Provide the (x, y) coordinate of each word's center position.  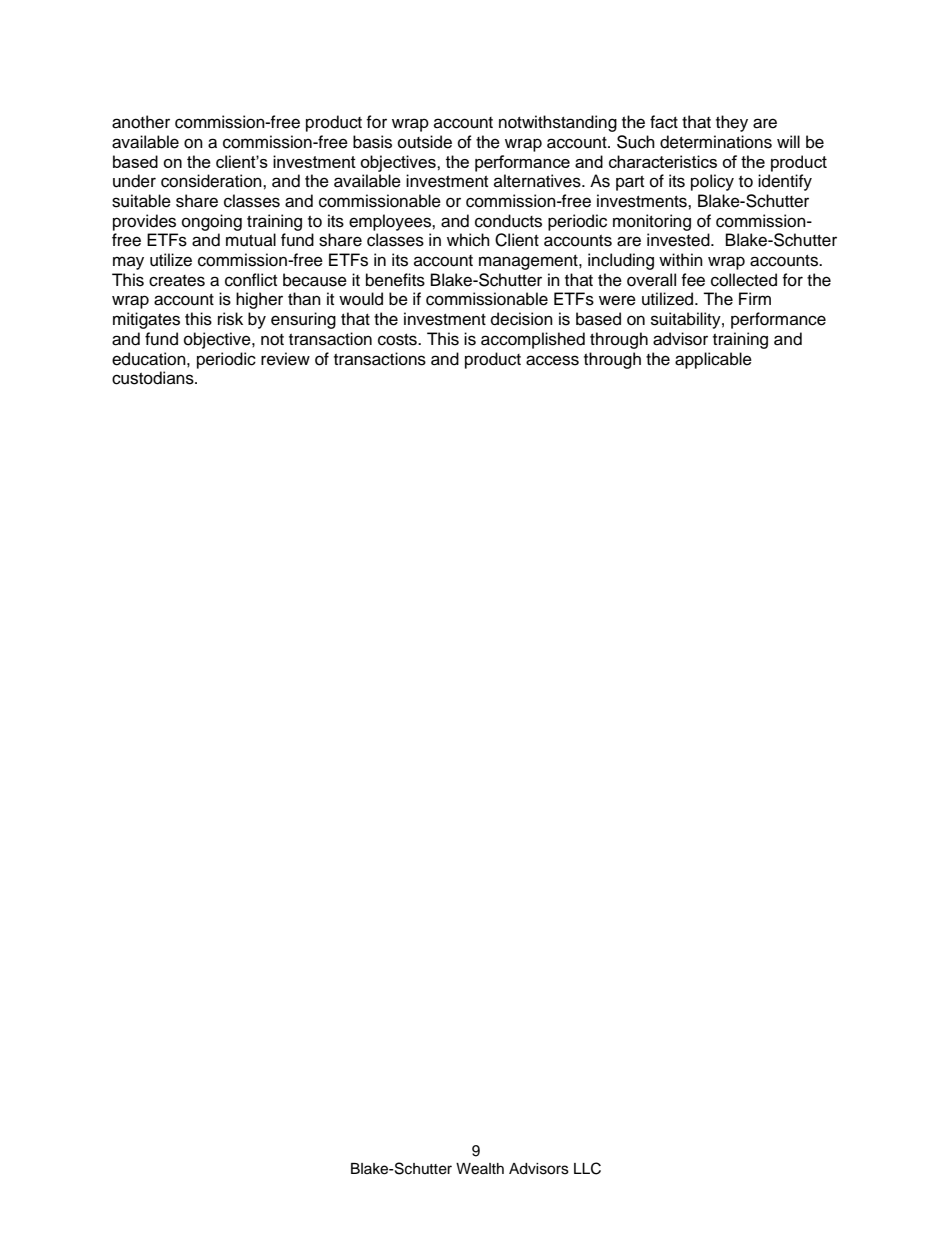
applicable (713, 360)
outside (425, 142)
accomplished (533, 340)
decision (522, 319)
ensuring (303, 320)
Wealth (480, 1169)
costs (398, 340)
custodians (154, 378)
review (285, 359)
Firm (755, 298)
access (552, 360)
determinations (716, 142)
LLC (587, 1168)
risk (230, 319)
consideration (212, 181)
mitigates (146, 320)
